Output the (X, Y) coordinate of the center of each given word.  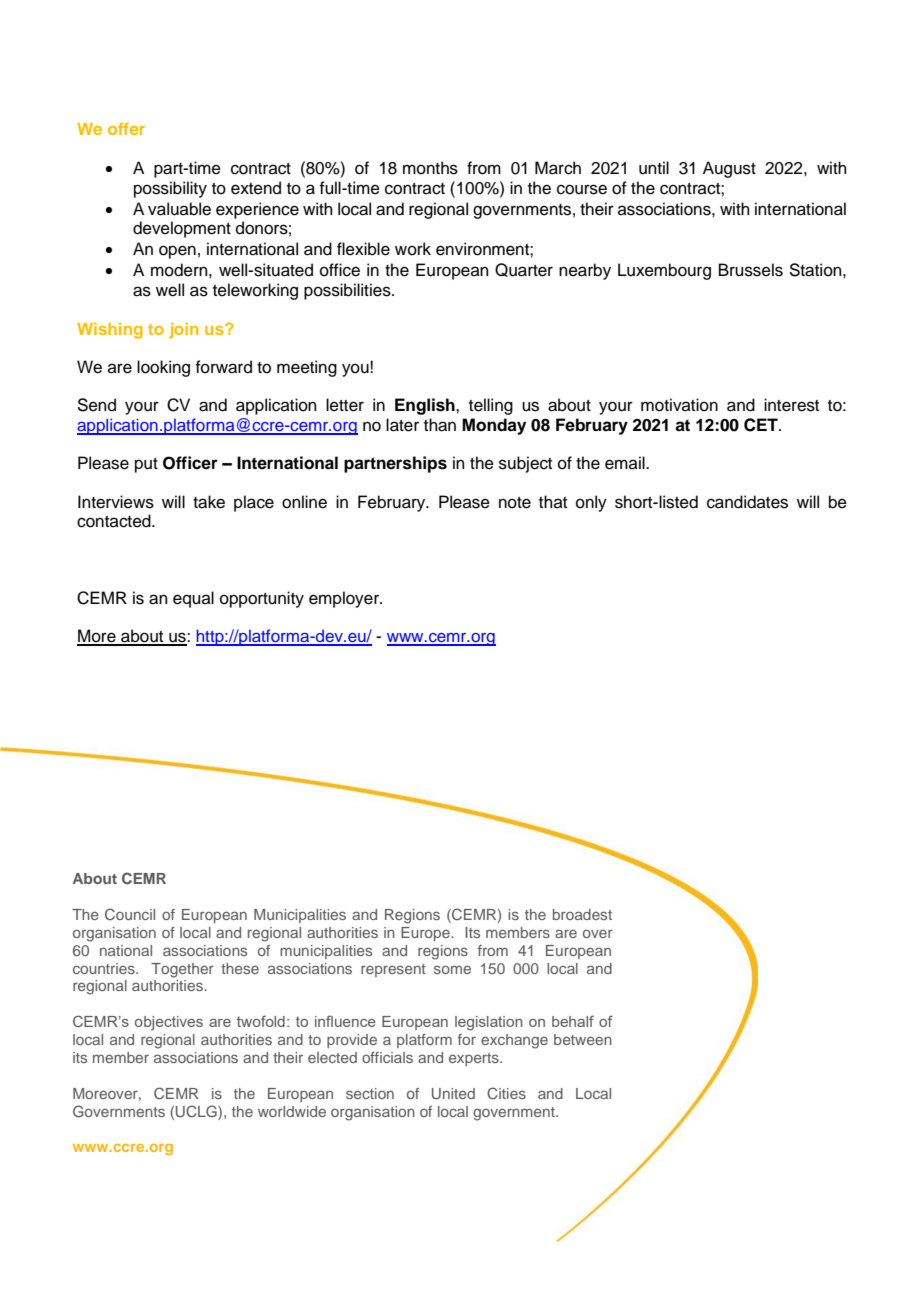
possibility (170, 189)
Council (130, 914)
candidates (747, 502)
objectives (169, 1023)
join (183, 330)
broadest (582, 914)
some (452, 969)
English (426, 406)
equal (193, 599)
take (209, 502)
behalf (573, 1021)
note (515, 503)
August (729, 169)
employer (345, 599)
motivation (679, 405)
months (430, 168)
